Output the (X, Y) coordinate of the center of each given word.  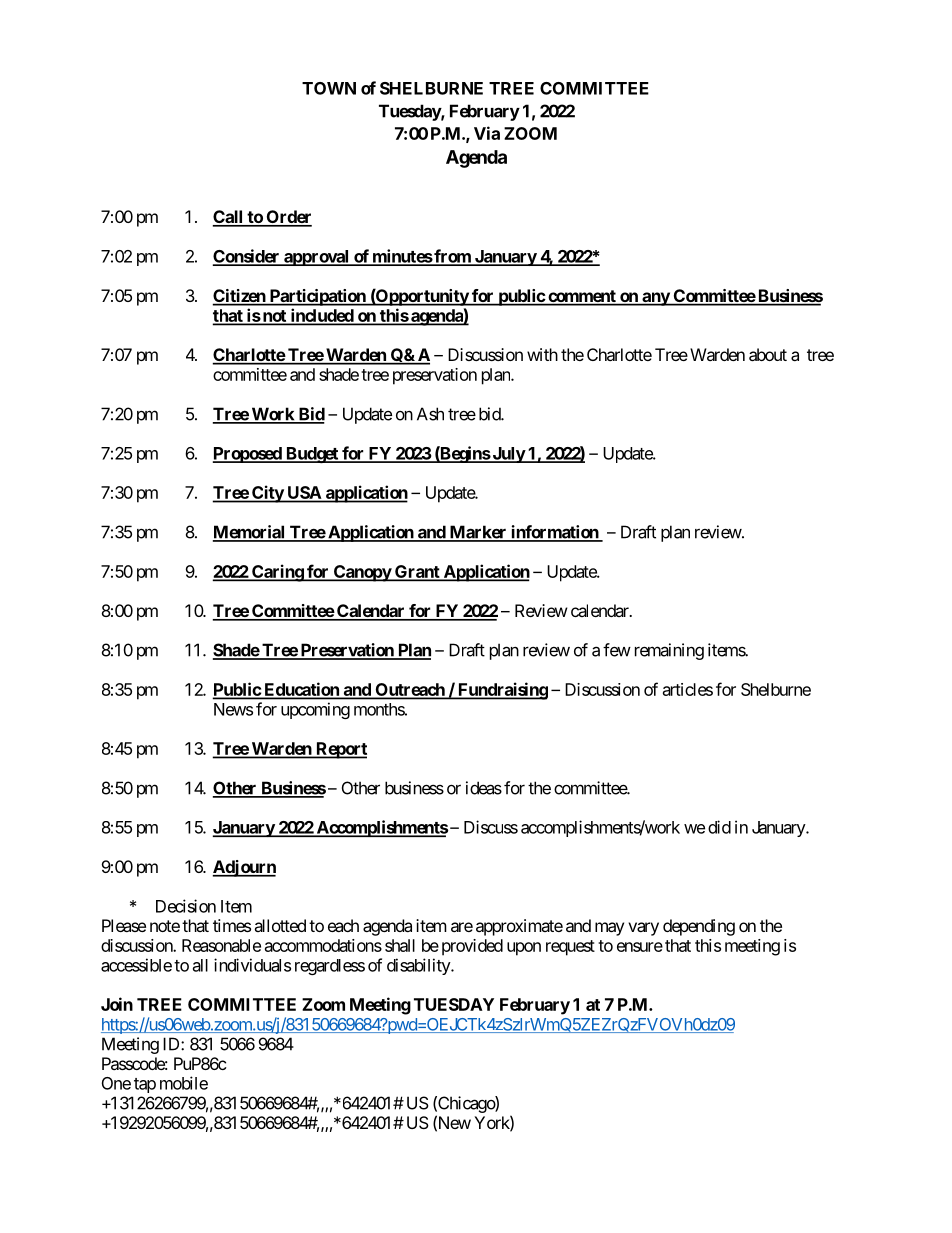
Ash (430, 414)
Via (487, 133)
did (719, 827)
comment (582, 297)
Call (228, 218)
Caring (277, 573)
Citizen (239, 297)
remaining (669, 651)
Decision (186, 906)
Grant (417, 572)
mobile (184, 1083)
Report (340, 750)
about (768, 354)
